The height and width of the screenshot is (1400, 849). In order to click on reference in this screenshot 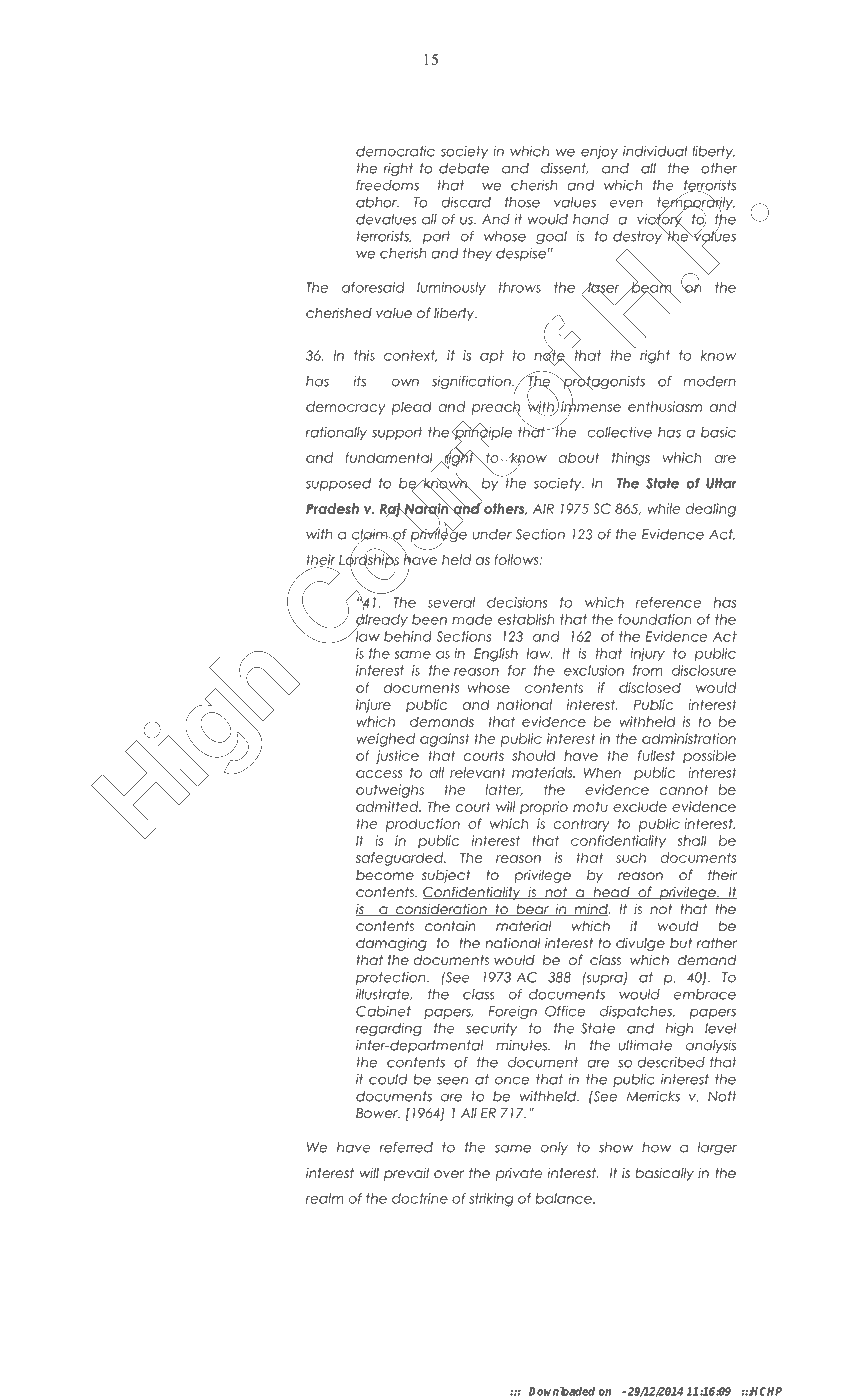, I will do `click(668, 602)`.
